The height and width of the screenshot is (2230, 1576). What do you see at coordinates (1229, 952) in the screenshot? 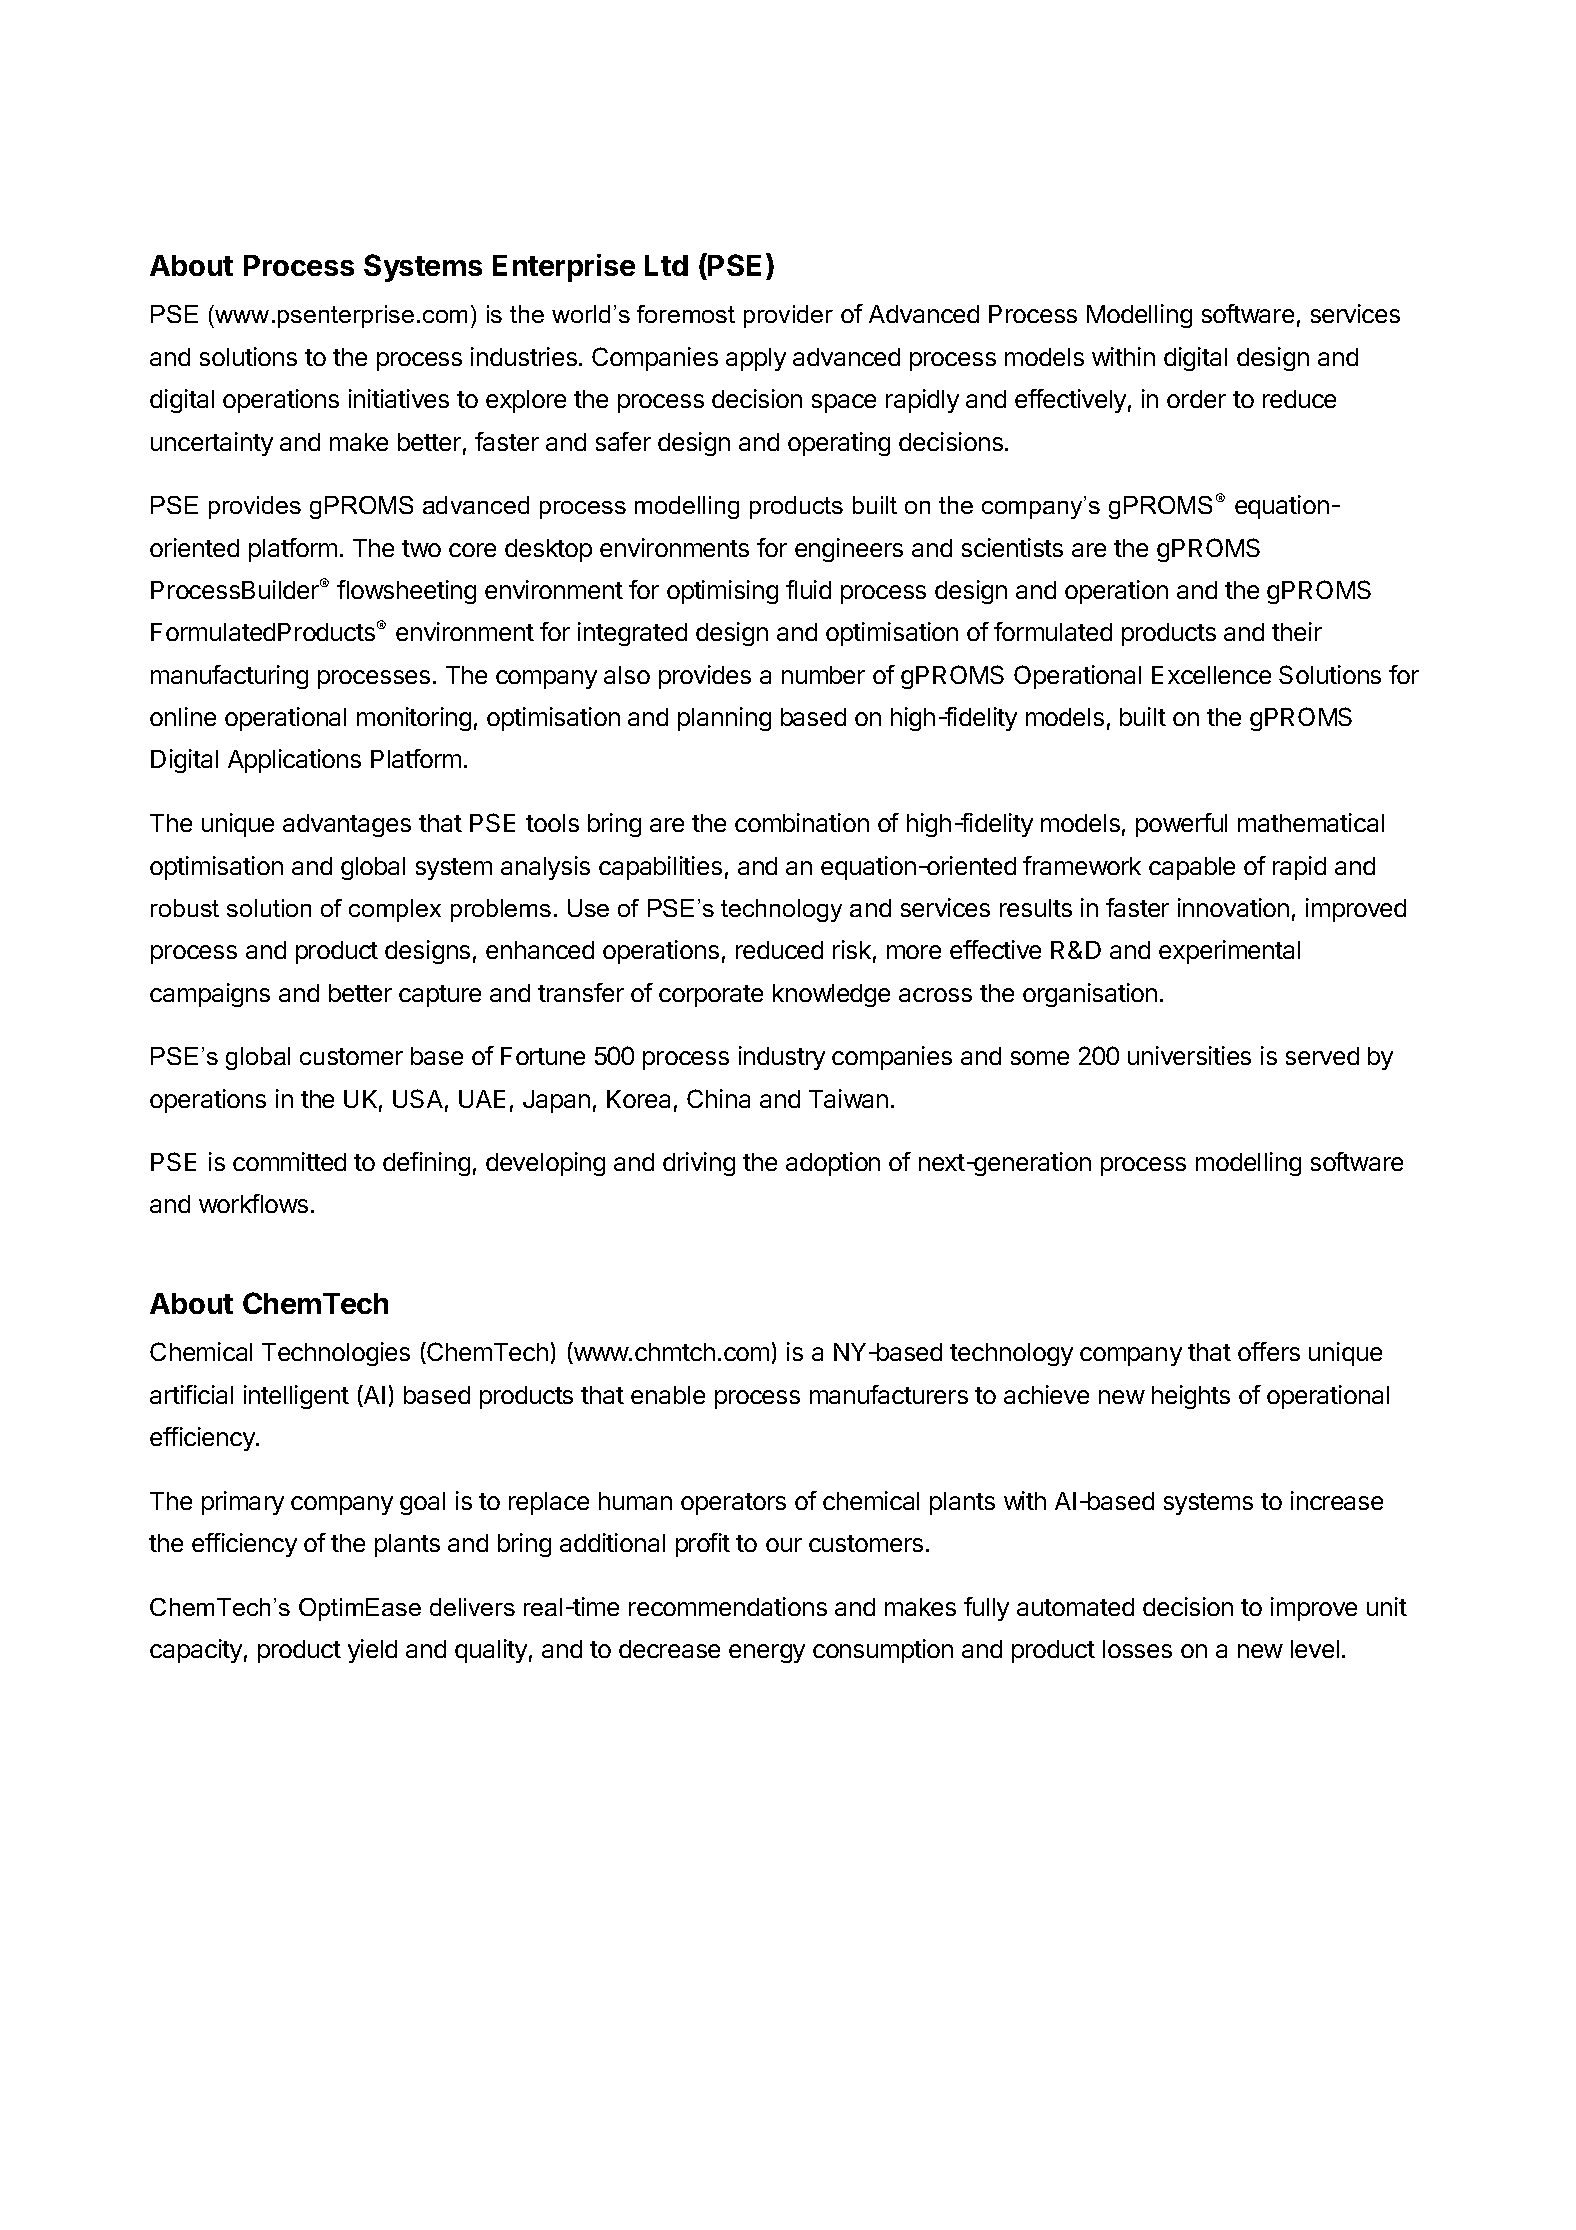
I see `experimental` at bounding box center [1229, 952].
